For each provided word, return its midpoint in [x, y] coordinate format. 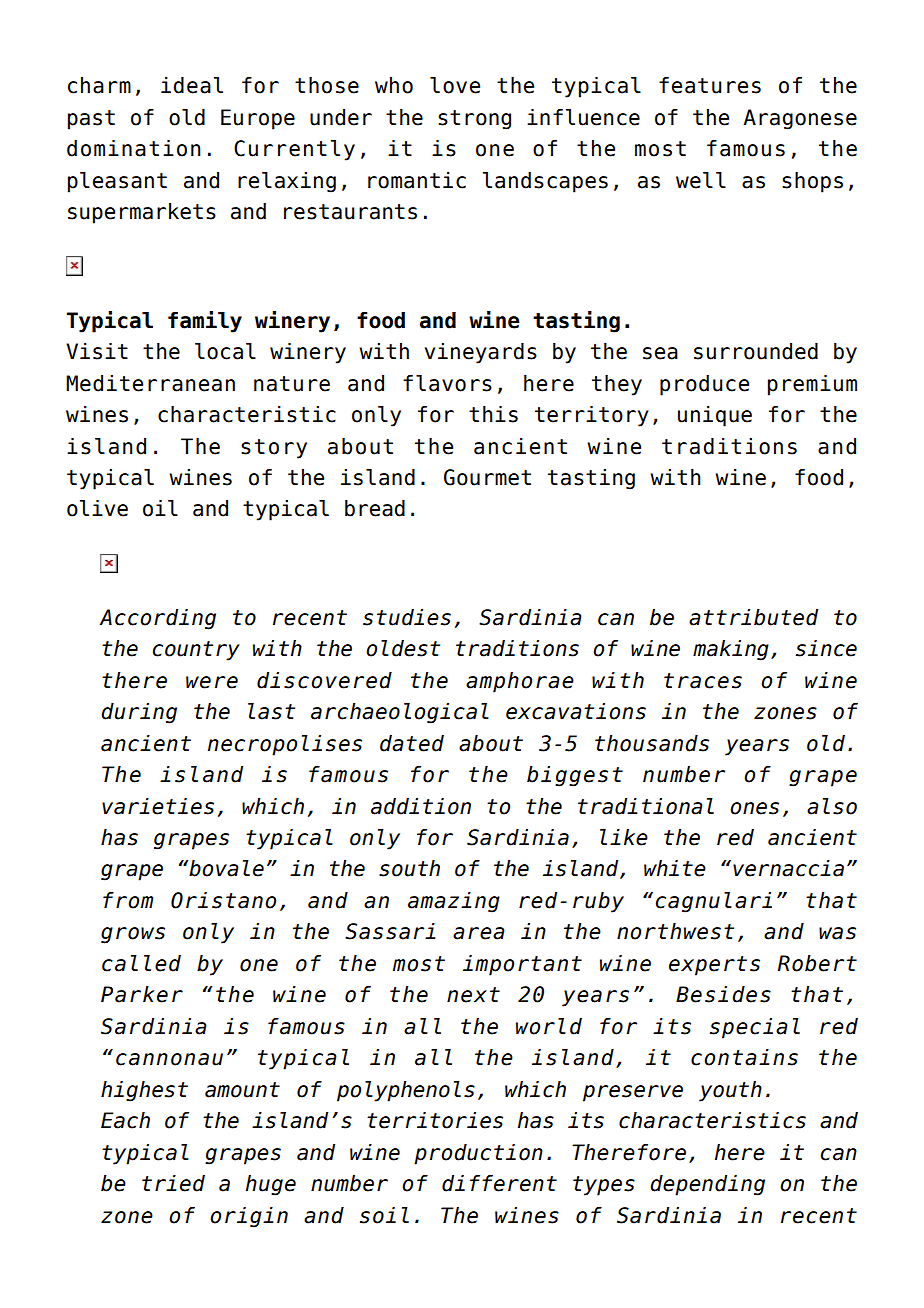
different [499, 1183]
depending [707, 1185]
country [196, 651]
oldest [403, 648]
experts [714, 966]
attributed [753, 617]
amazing [454, 902]
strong [474, 120]
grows [133, 935]
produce [704, 385]
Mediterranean [150, 383]
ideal [192, 85]
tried [173, 1183]
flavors [447, 383]
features [710, 85]
